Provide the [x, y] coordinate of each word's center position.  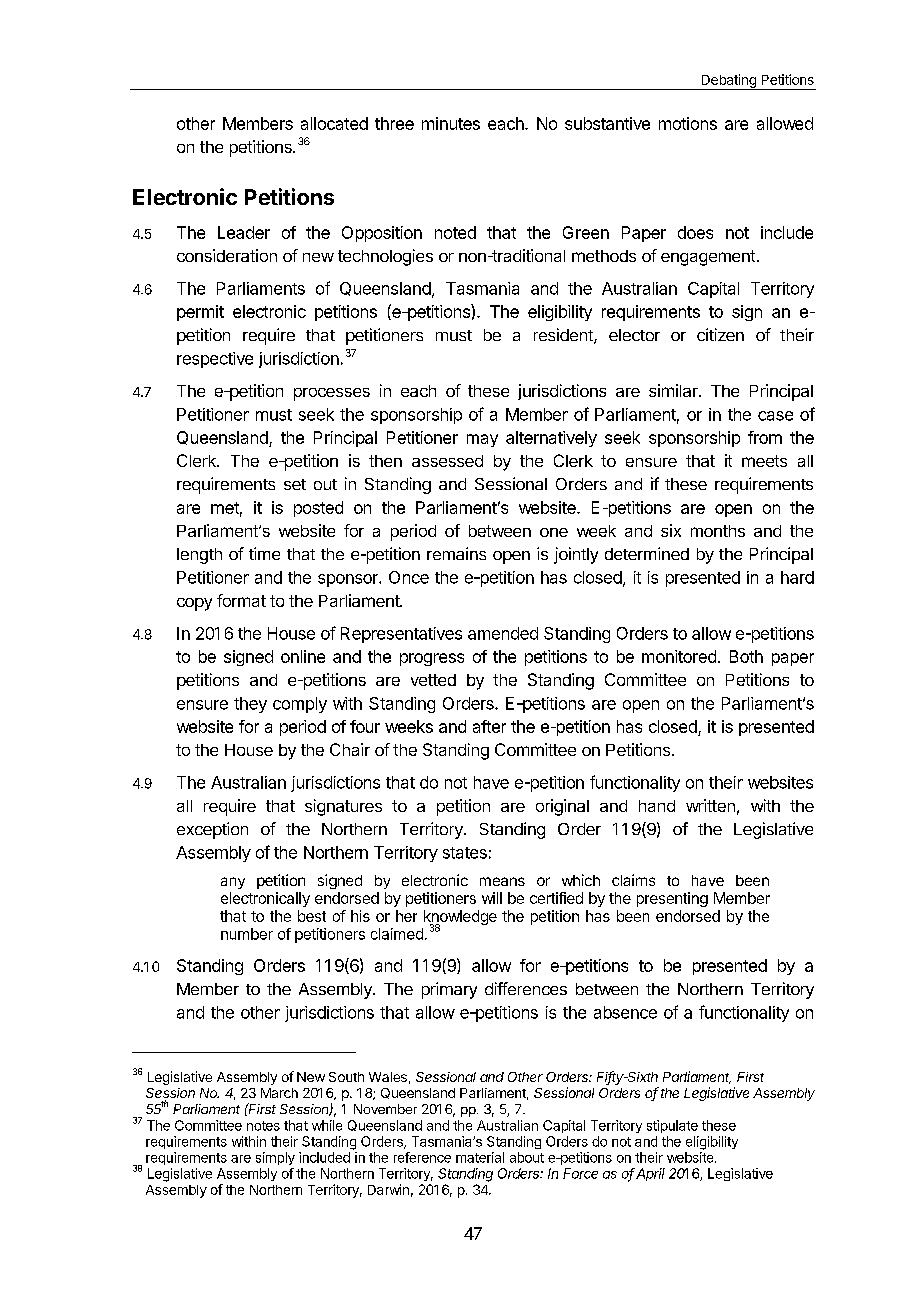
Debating [728, 82]
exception [212, 830]
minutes [451, 123]
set [295, 484]
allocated [334, 123]
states [465, 853]
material [480, 1157]
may [482, 440]
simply [275, 1158]
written [710, 805]
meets [764, 461]
